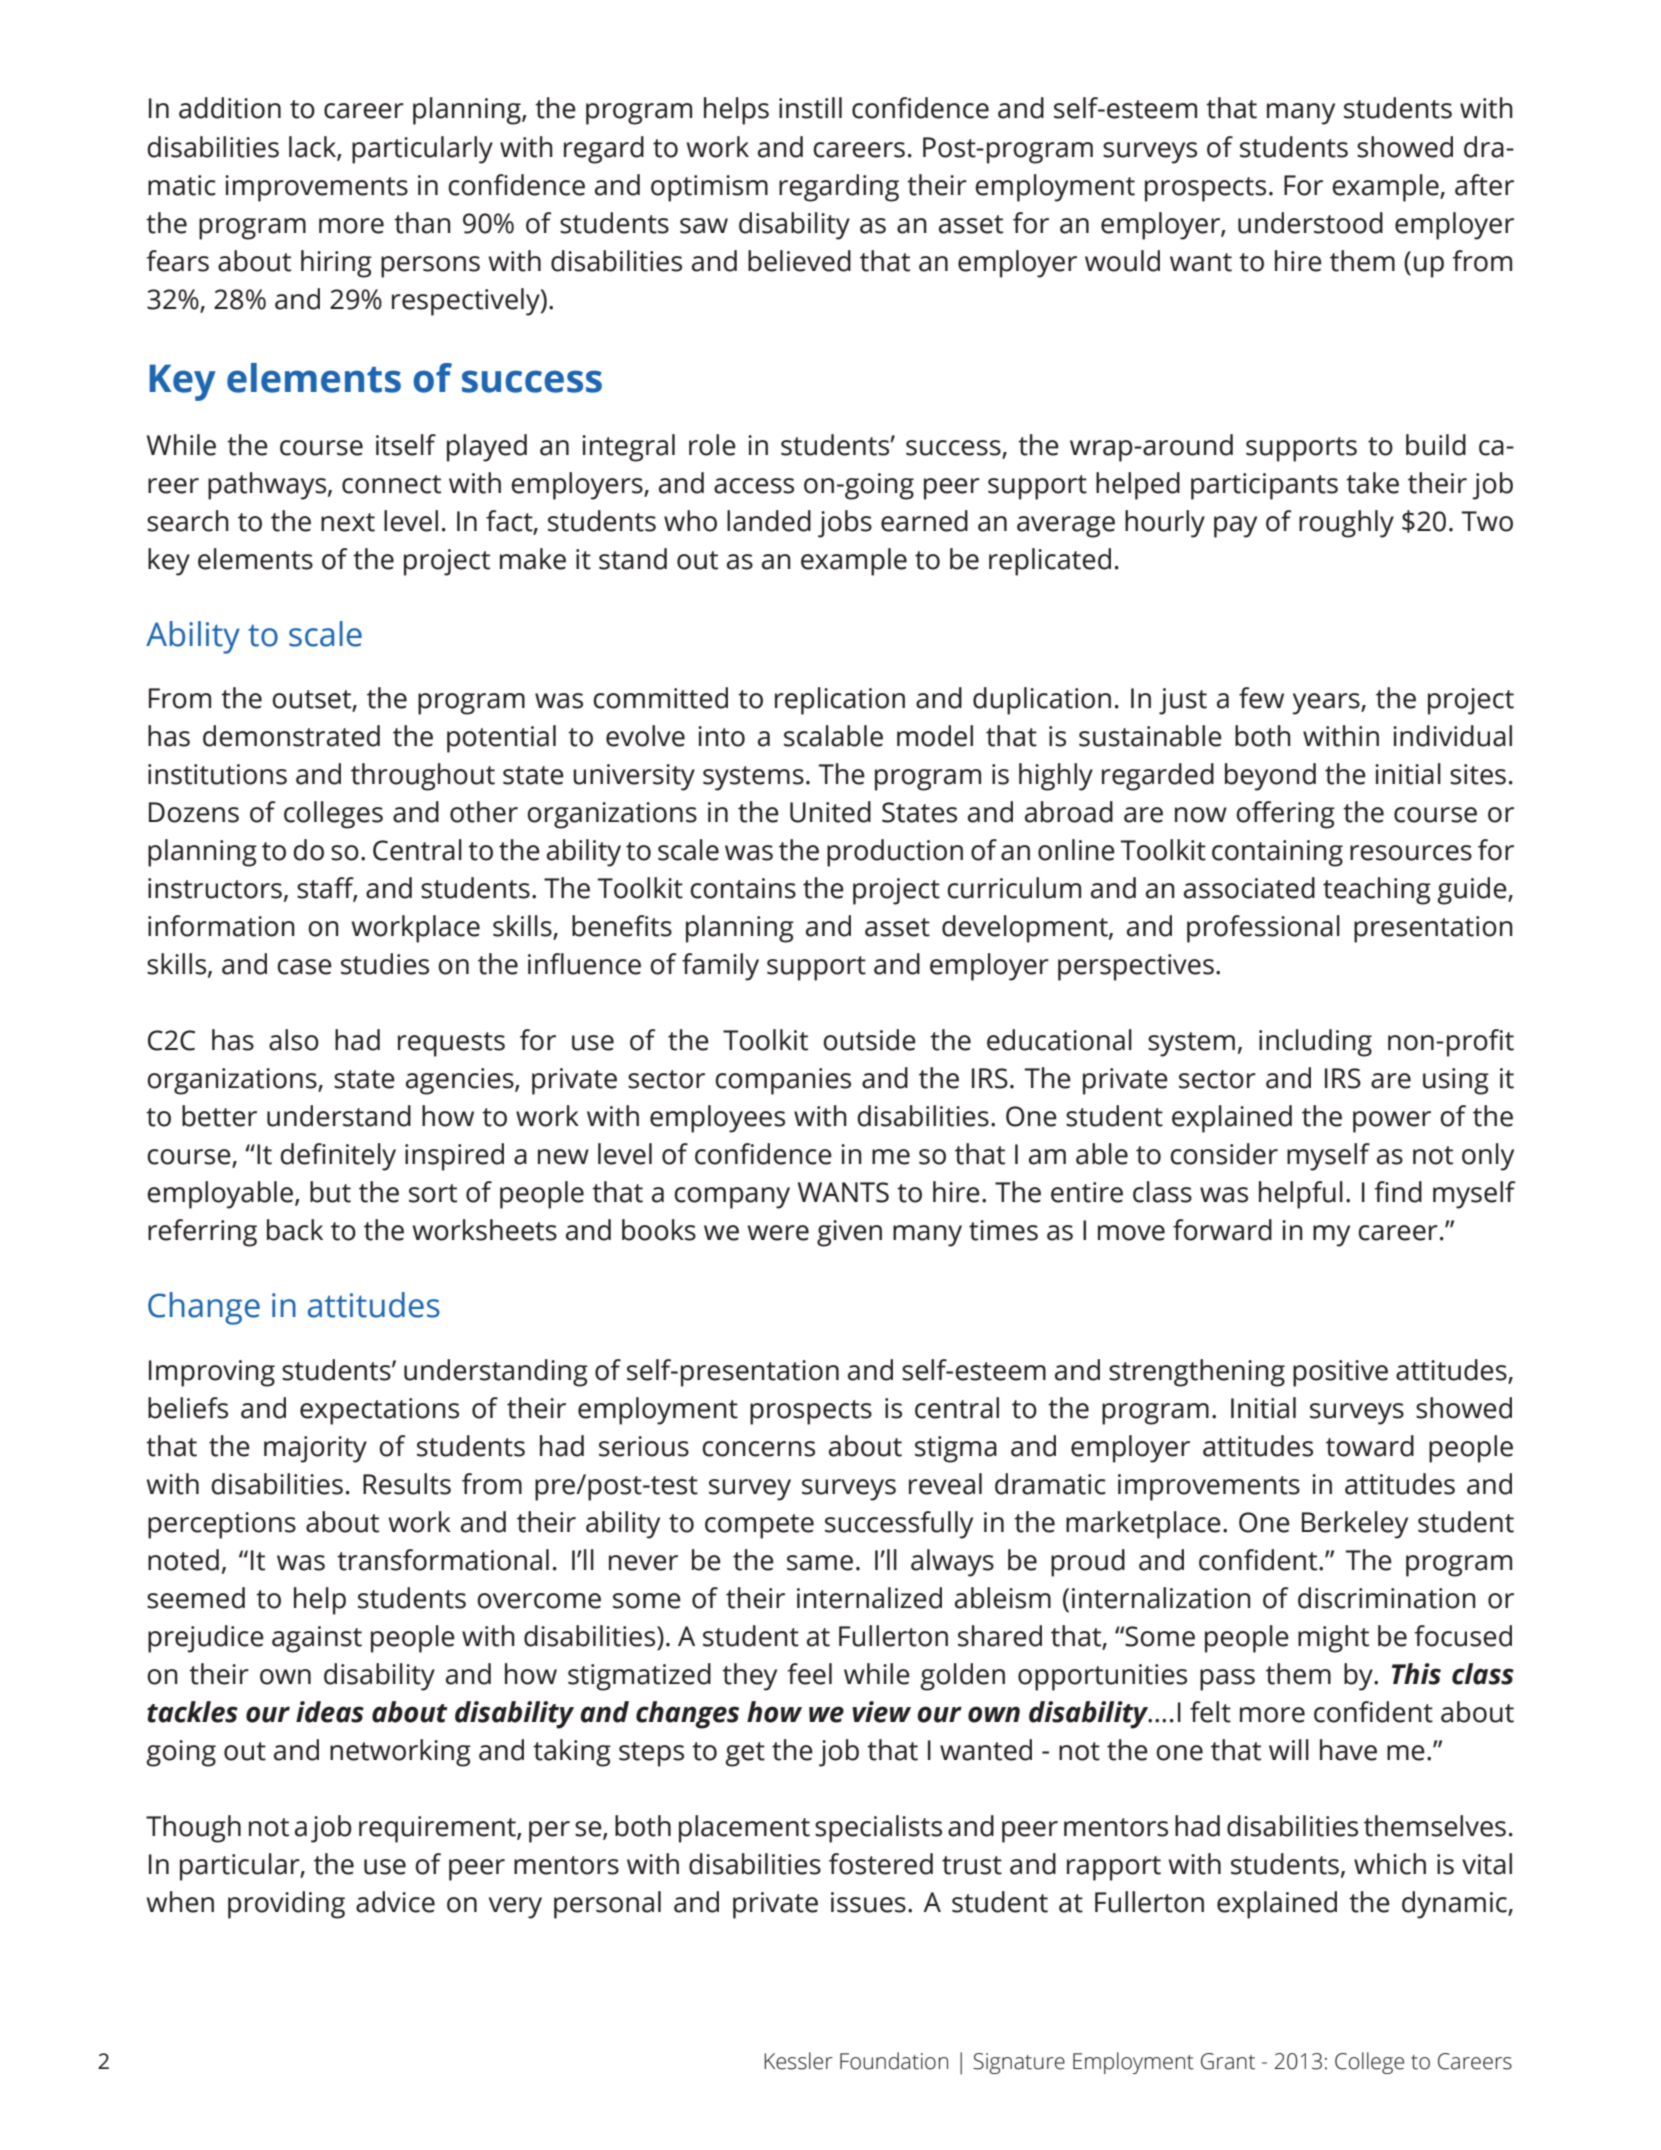  I want to click on than, so click(422, 223).
